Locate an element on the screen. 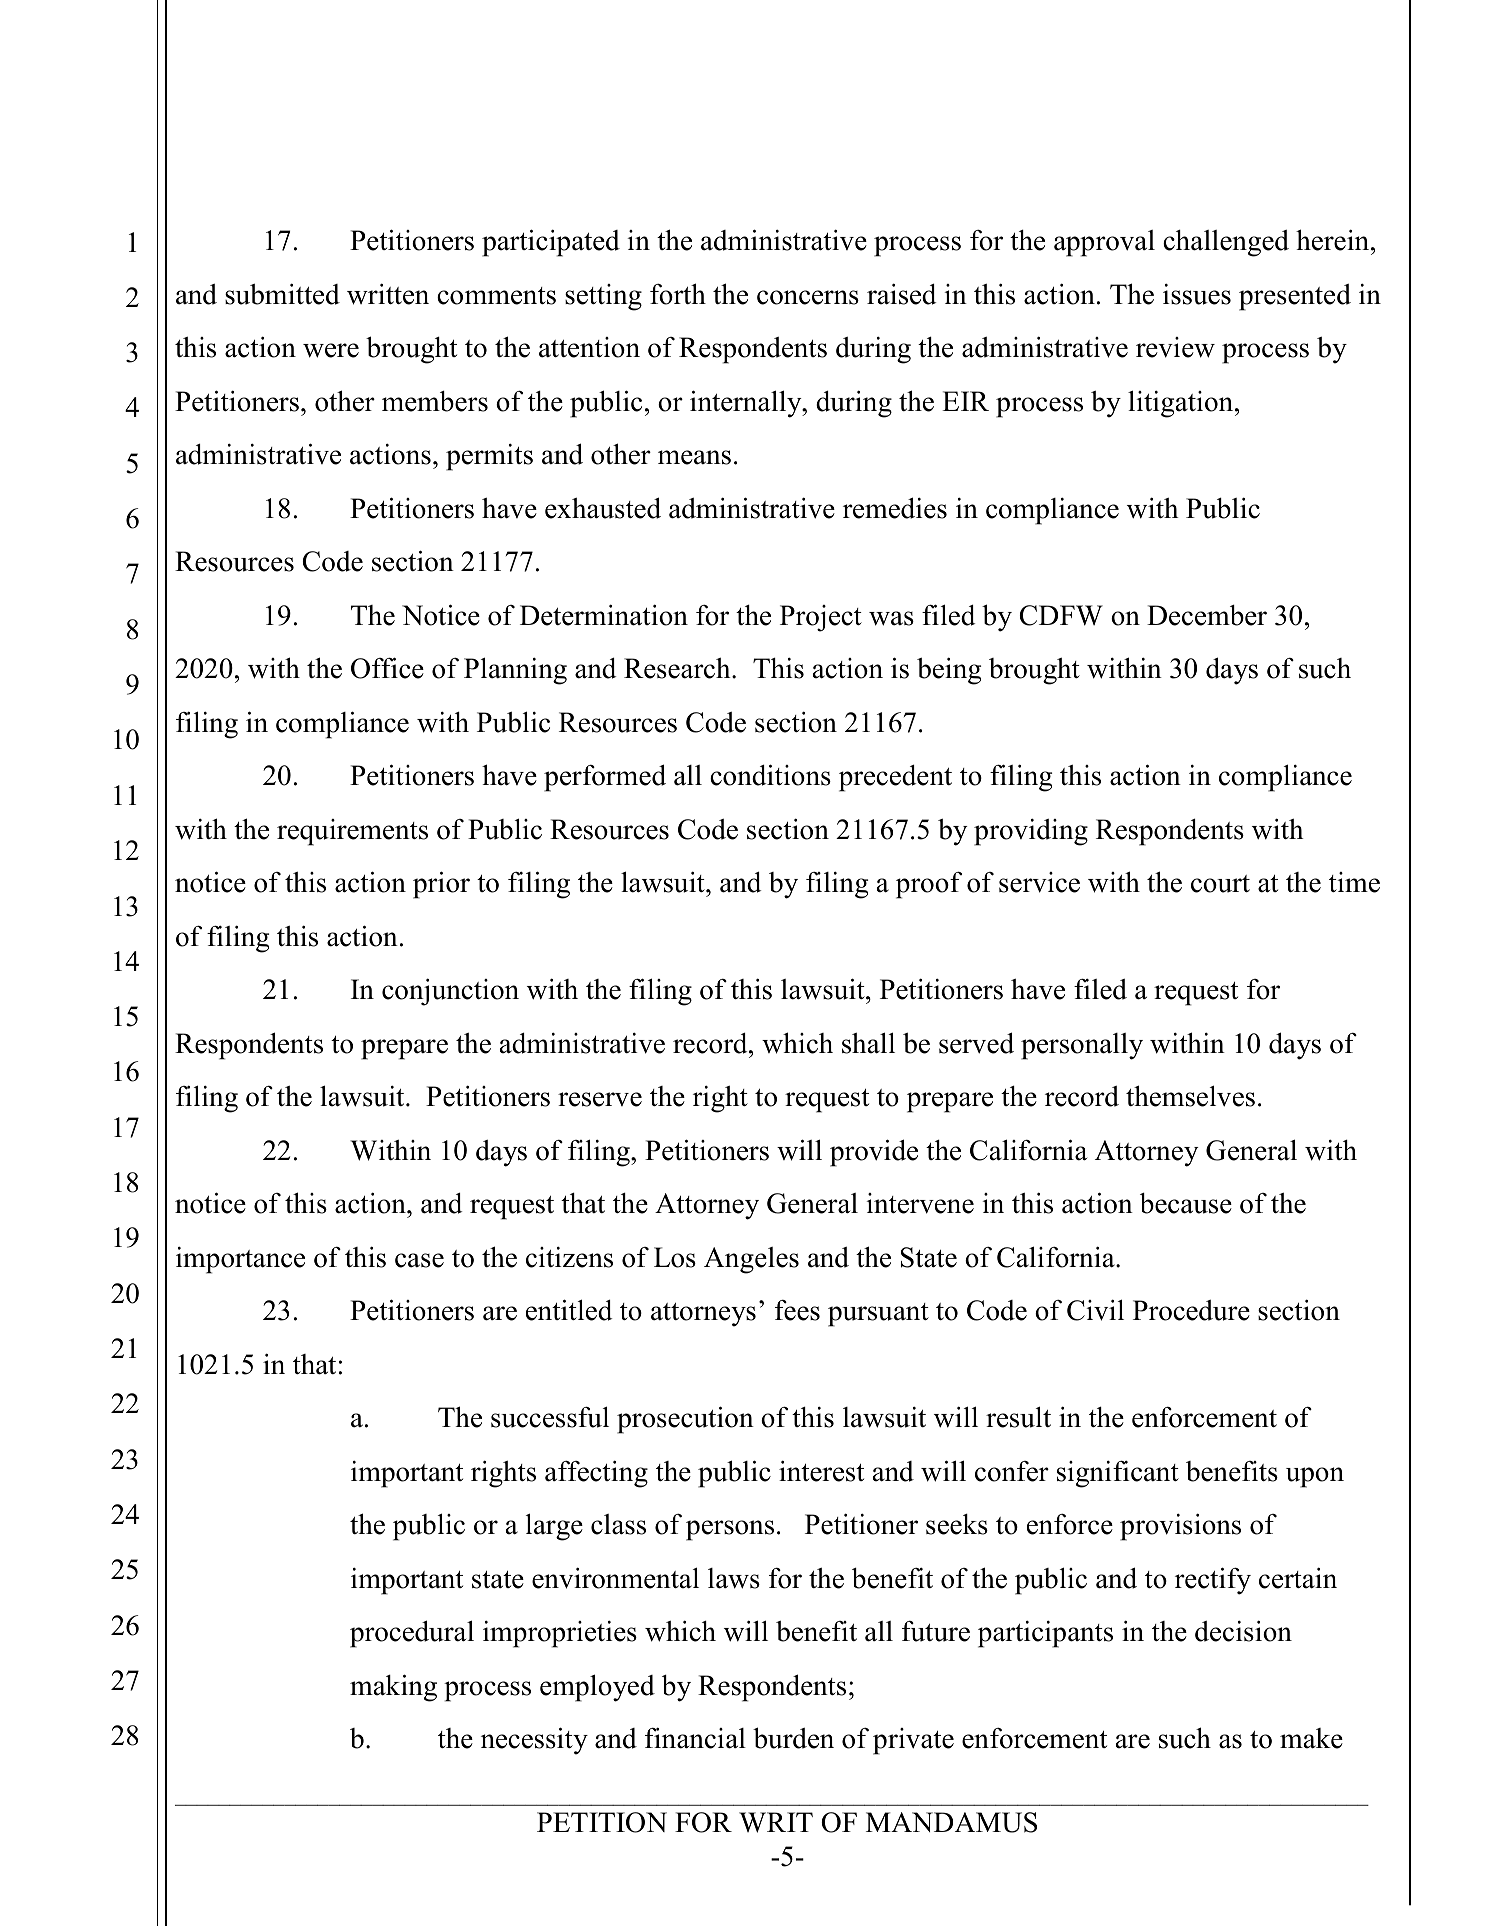 The height and width of the screenshot is (1926, 1488). making is located at coordinates (393, 1688).
